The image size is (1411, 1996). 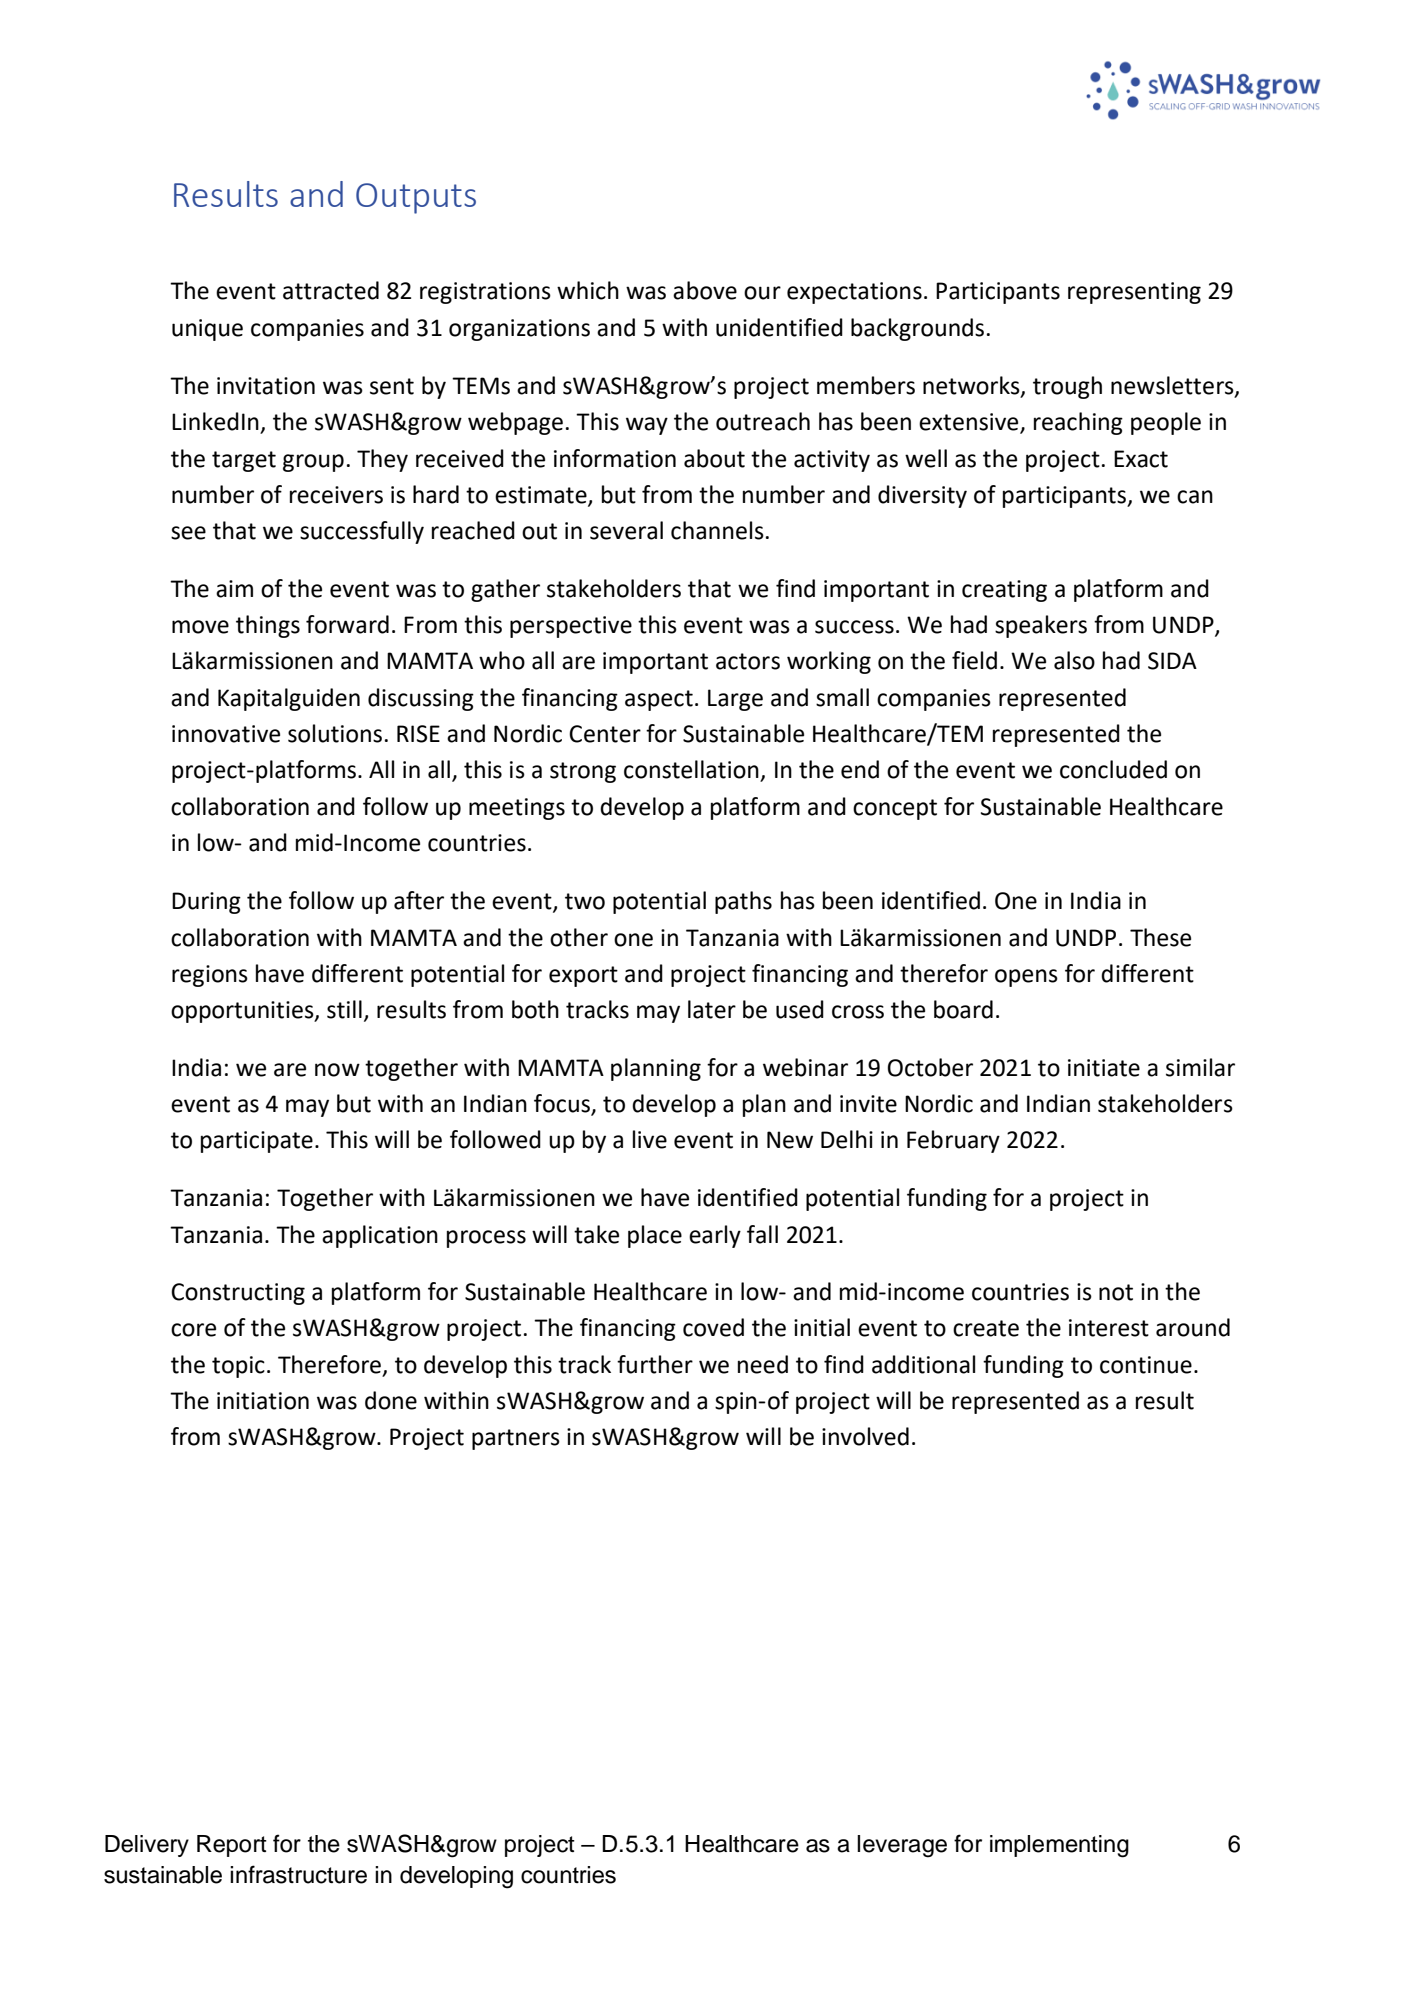 I want to click on forward, so click(x=347, y=624).
